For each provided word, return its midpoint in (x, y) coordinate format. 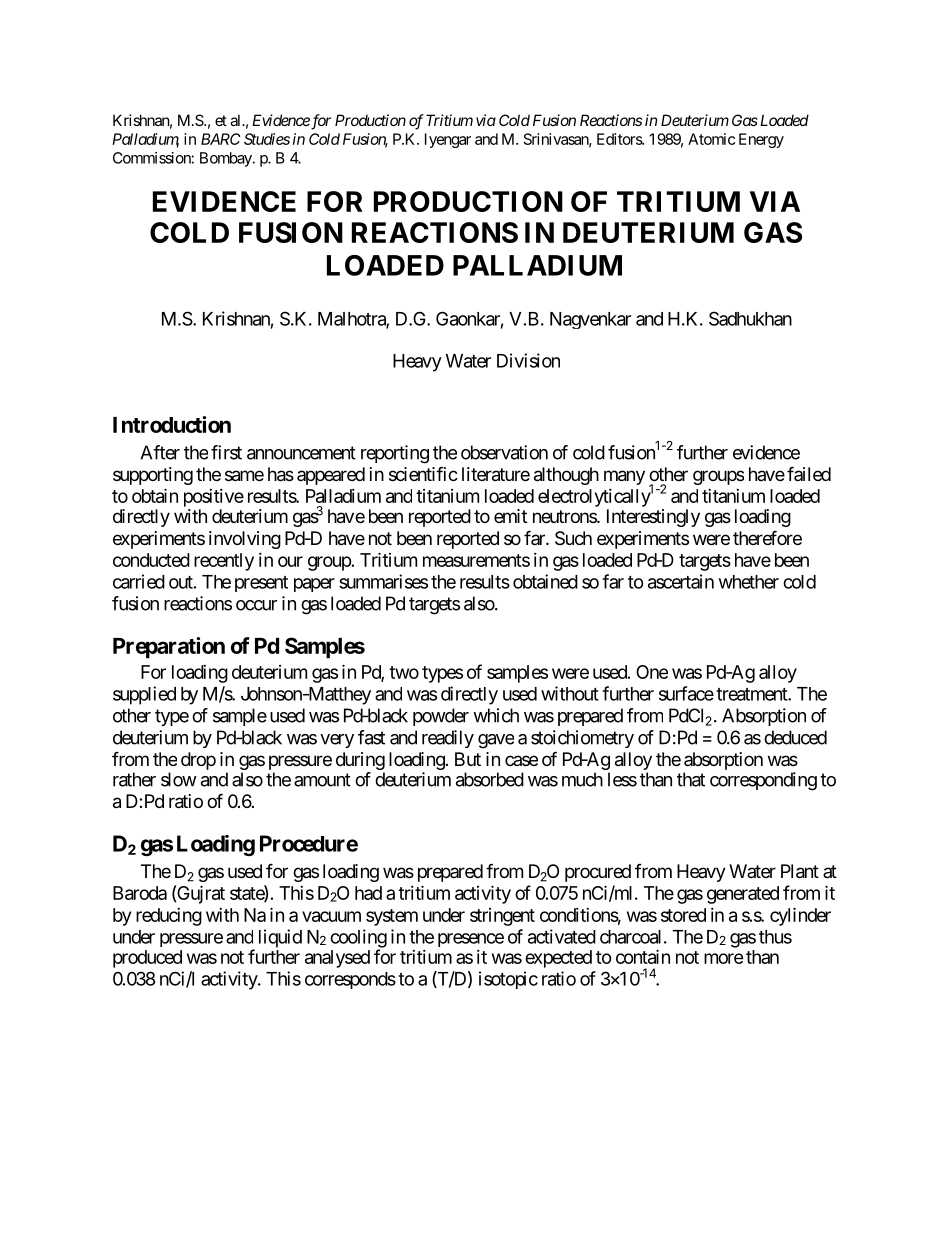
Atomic (711, 139)
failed (809, 473)
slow (179, 779)
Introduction (172, 424)
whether (749, 582)
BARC (220, 139)
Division (528, 360)
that (691, 779)
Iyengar (448, 140)
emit (510, 516)
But (468, 759)
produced (147, 959)
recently (224, 562)
